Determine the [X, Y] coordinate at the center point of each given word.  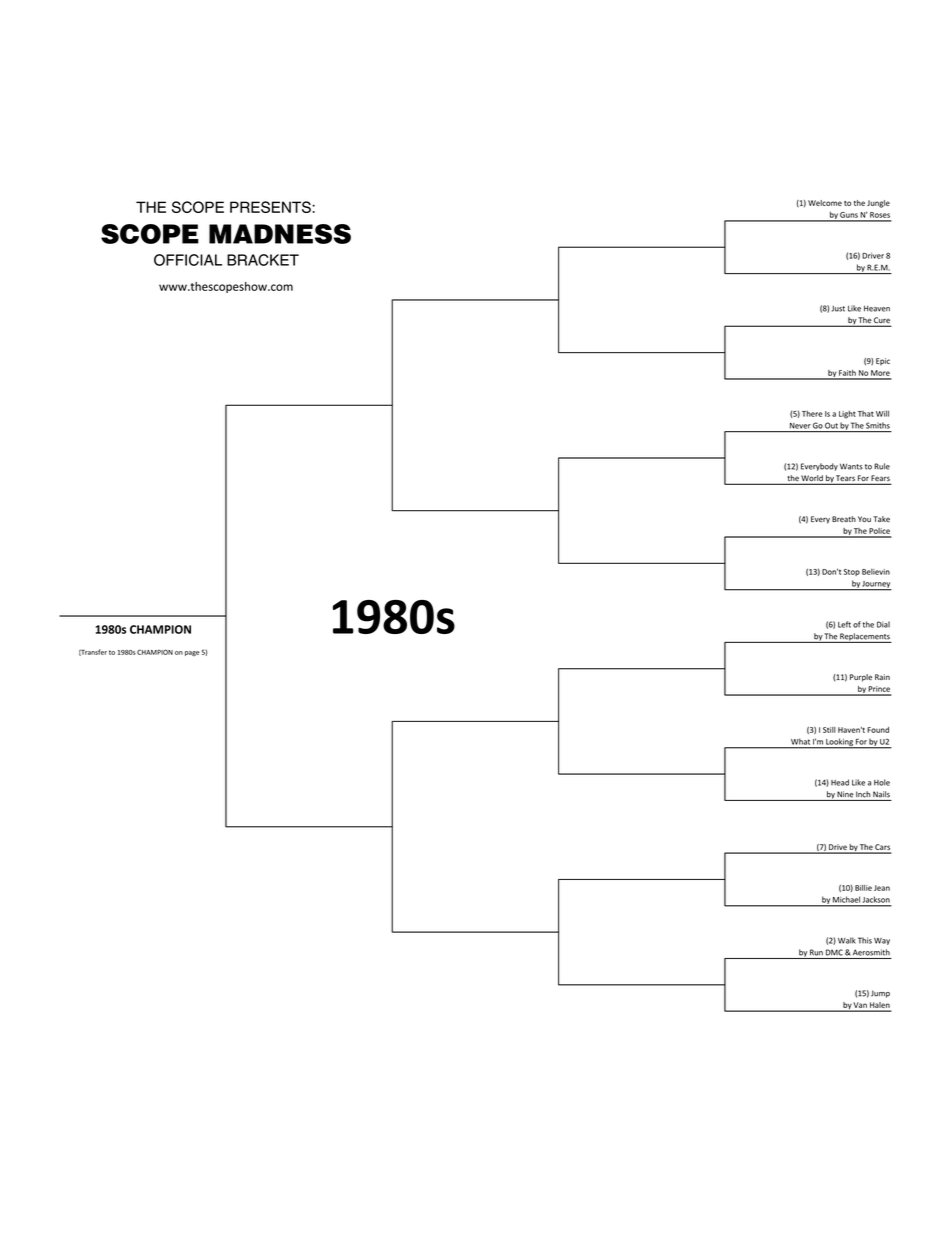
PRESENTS [271, 207]
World [812, 479]
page [192, 653]
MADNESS [280, 234]
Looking [839, 743]
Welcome [825, 203]
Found [878, 730]
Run [816, 952]
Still [829, 730]
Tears [845, 479]
